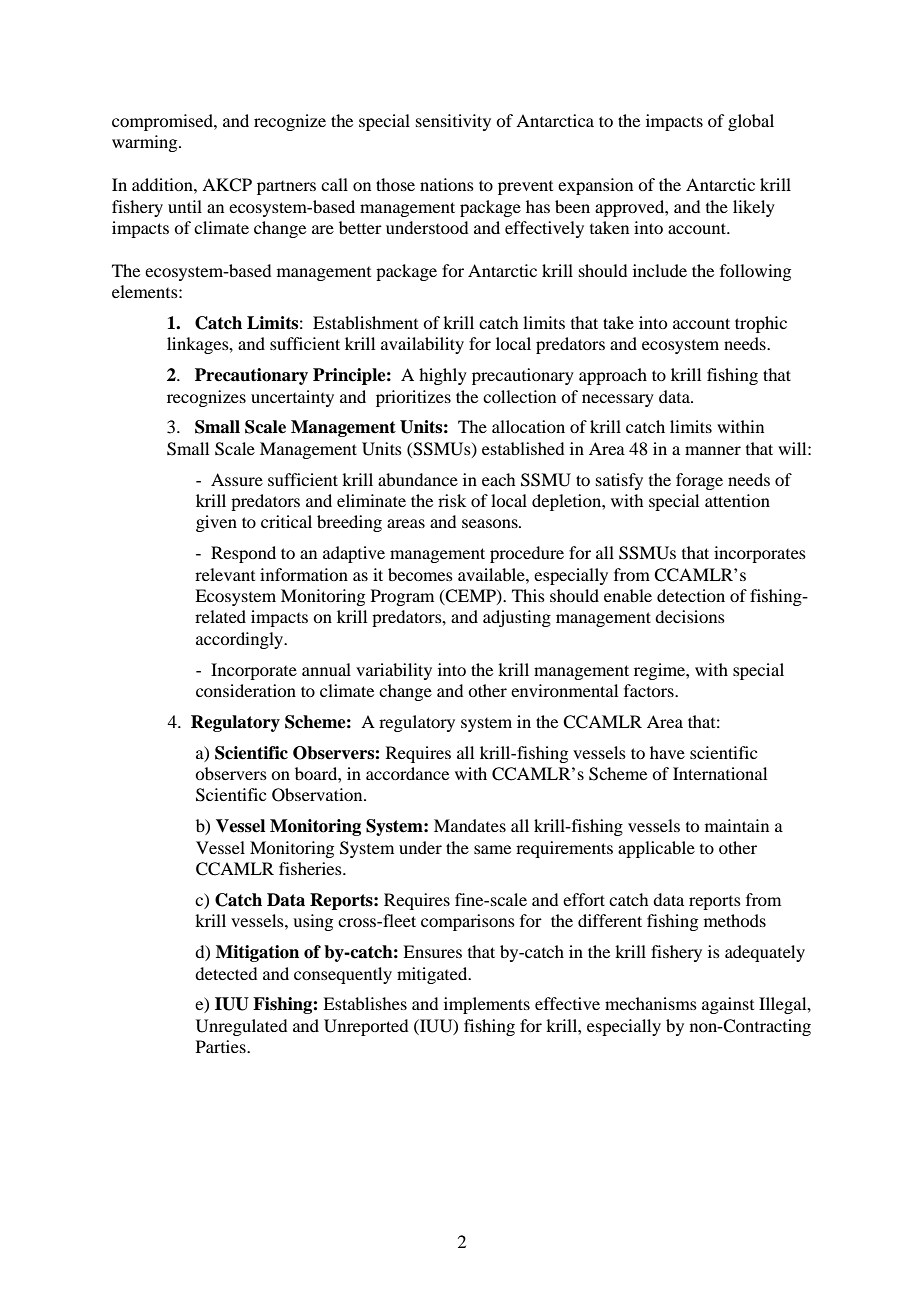 The image size is (924, 1308). I want to click on compromised, so click(163, 122).
